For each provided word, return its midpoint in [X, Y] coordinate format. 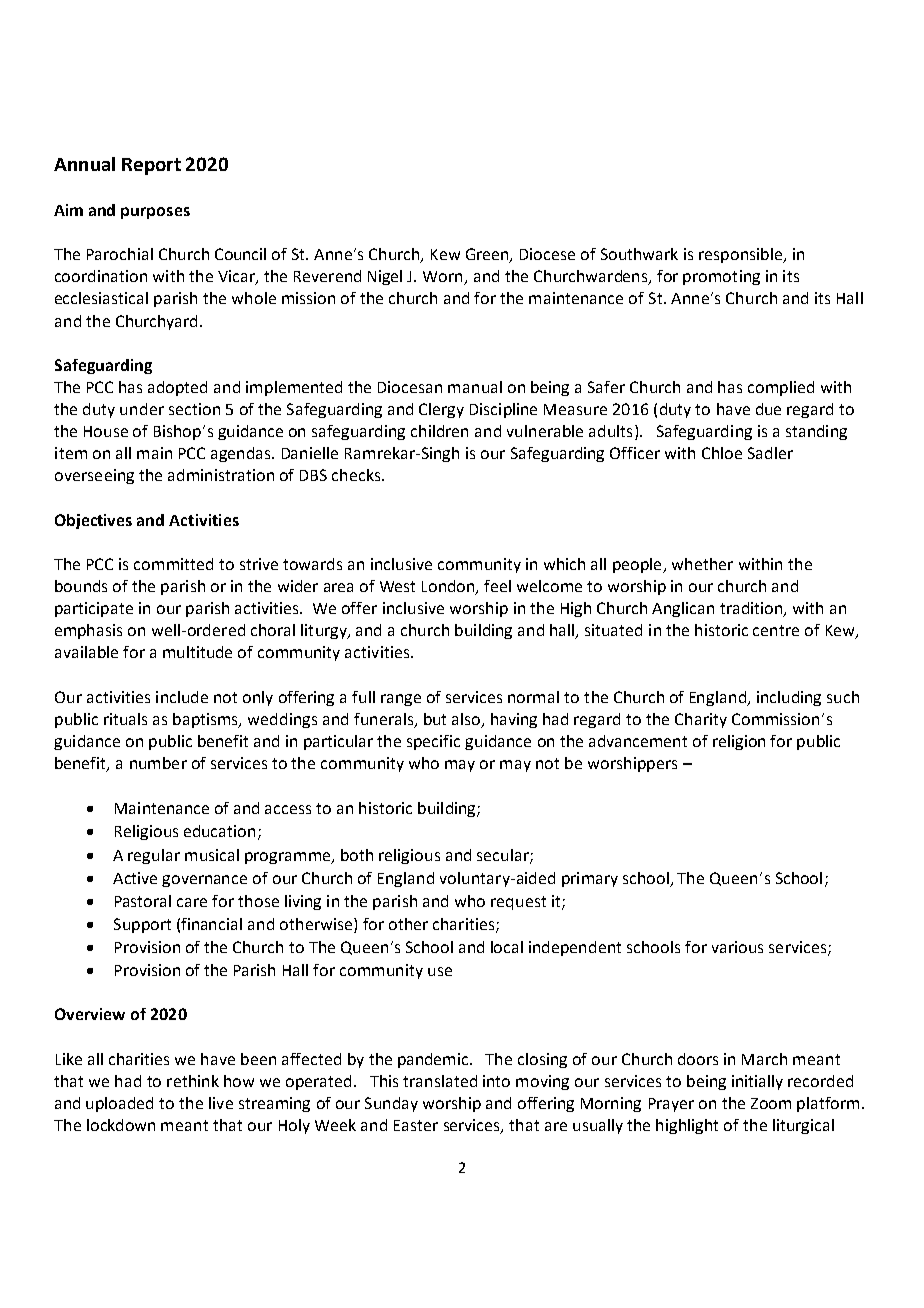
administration [221, 475]
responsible [742, 255]
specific [433, 742]
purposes [155, 213]
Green [488, 255]
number [158, 763]
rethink [193, 1081]
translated [440, 1081]
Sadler [770, 453]
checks [357, 475]
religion [739, 742]
